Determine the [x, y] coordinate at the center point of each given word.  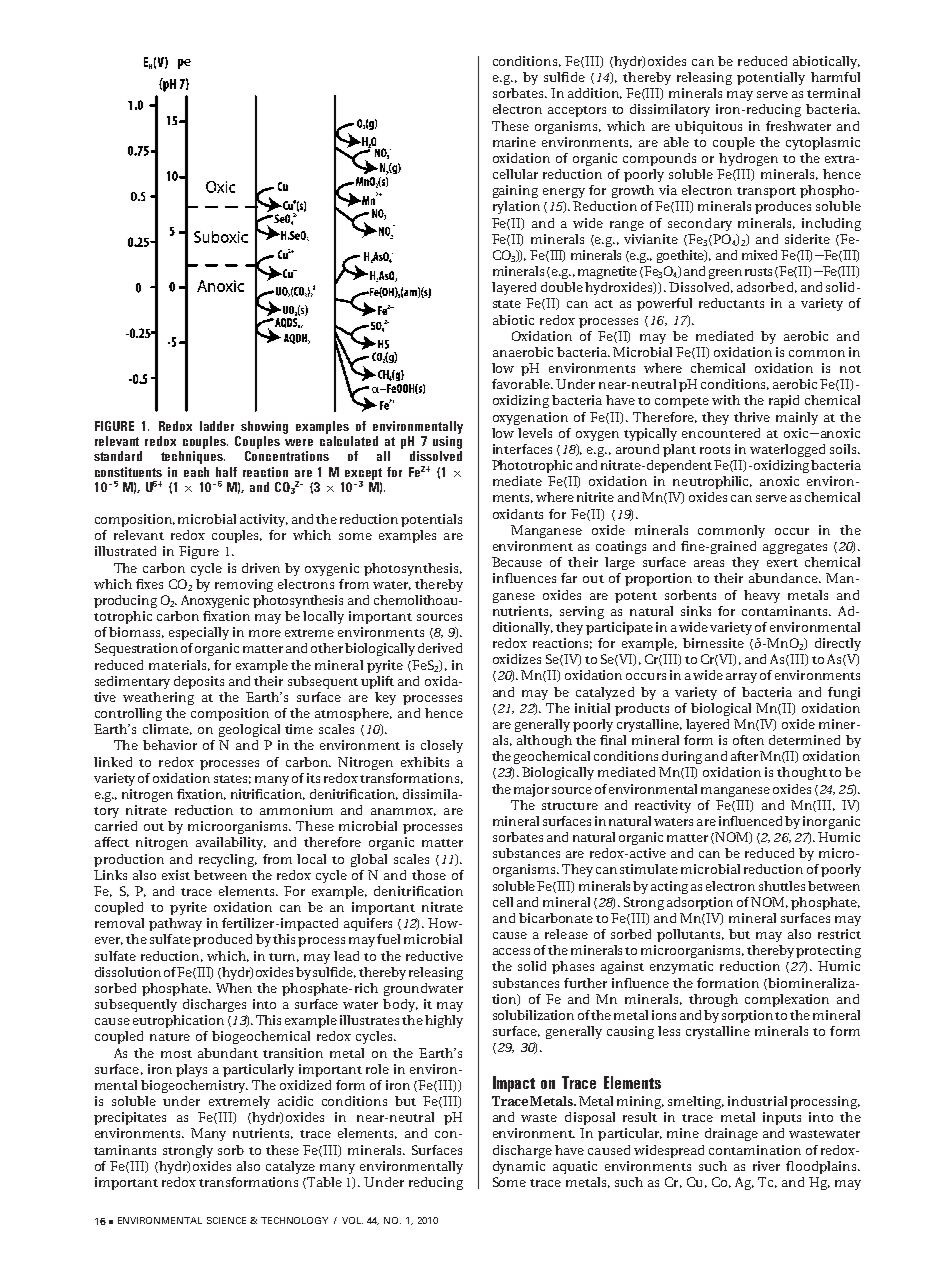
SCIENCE [226, 1220]
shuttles [782, 886]
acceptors [577, 111]
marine [514, 142]
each [196, 472]
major [531, 790]
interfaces [522, 449]
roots [715, 450]
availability [231, 843]
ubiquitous [708, 127]
